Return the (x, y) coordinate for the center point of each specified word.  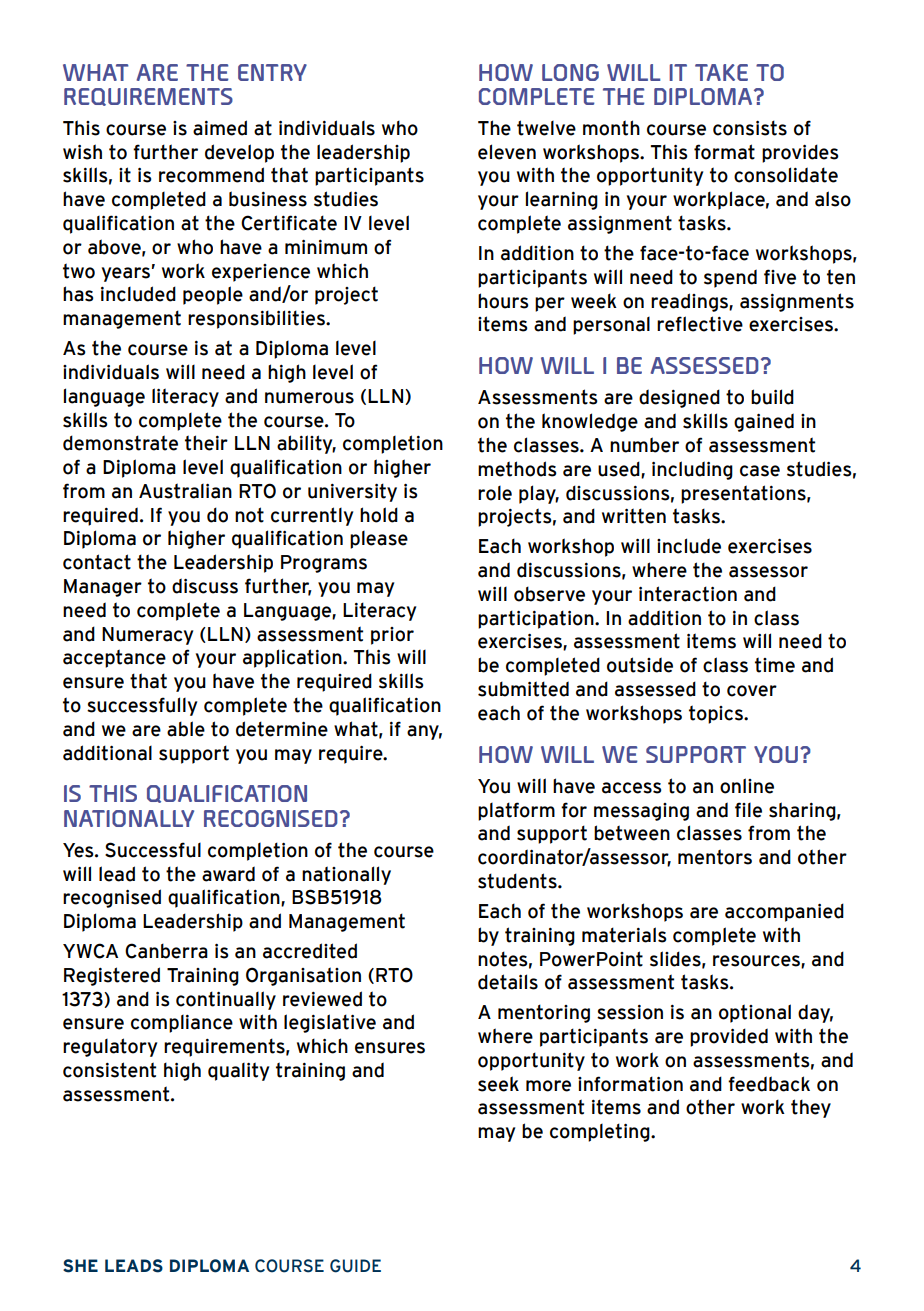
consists (750, 128)
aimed (220, 128)
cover (752, 691)
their (206, 443)
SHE (80, 1266)
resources (757, 961)
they (811, 1108)
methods (517, 469)
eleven (507, 152)
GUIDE (355, 1266)
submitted (523, 689)
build (772, 397)
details (508, 982)
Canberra (166, 951)
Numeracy (147, 636)
